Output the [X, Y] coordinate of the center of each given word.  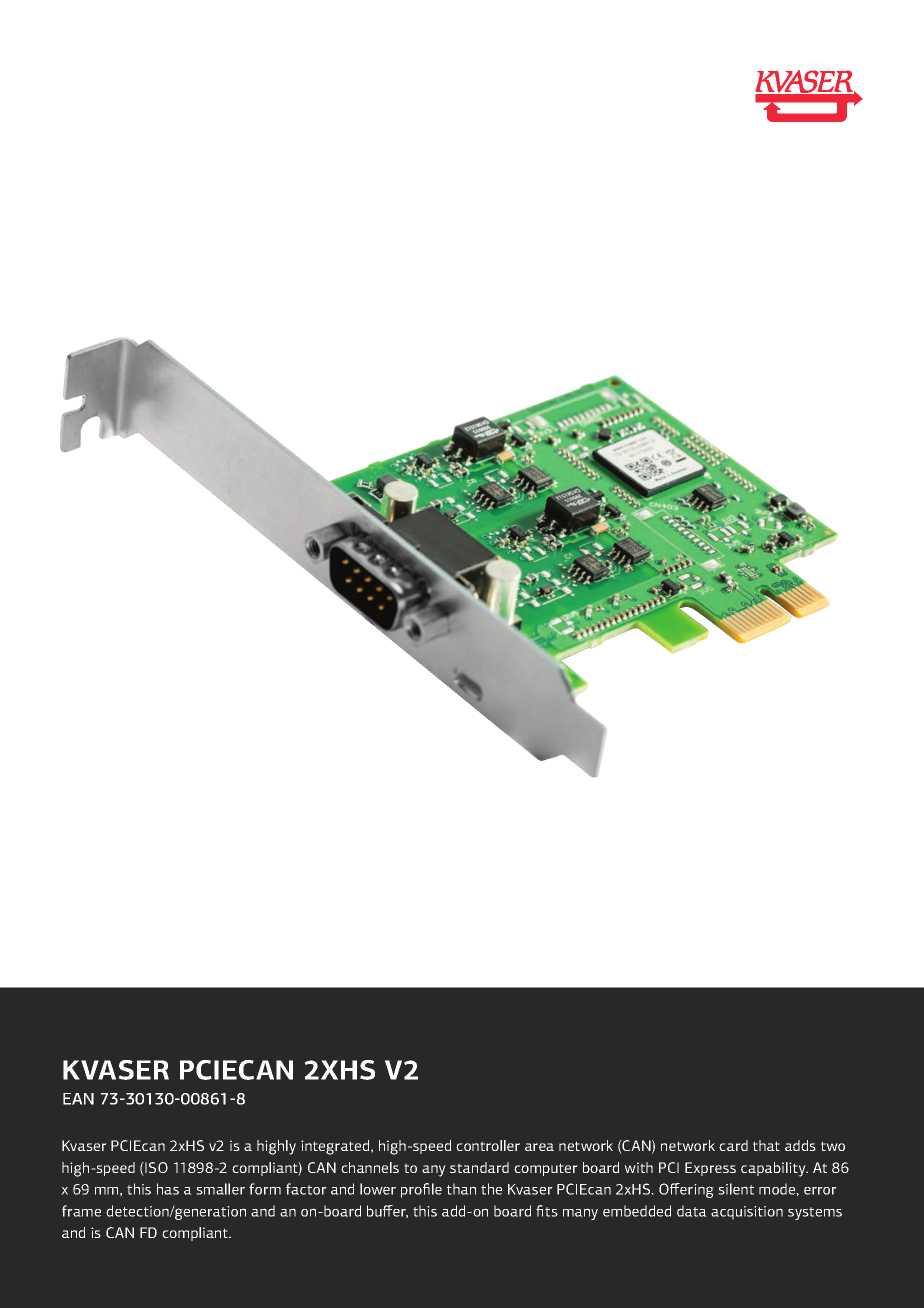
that [766, 1145]
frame [81, 1211]
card [733, 1145]
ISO [155, 1169]
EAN [78, 1099]
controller [488, 1145]
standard [479, 1167]
